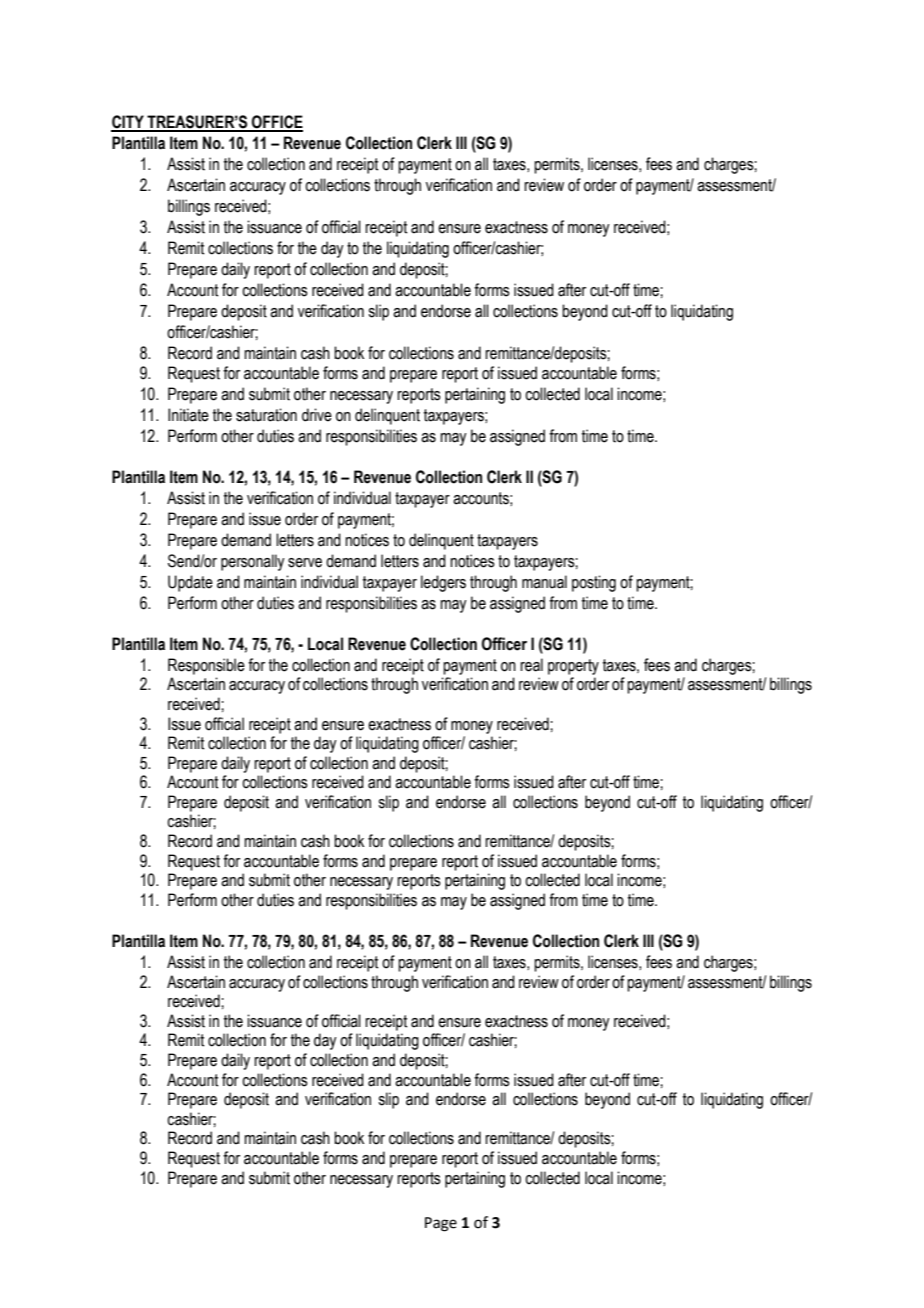 Image resolution: width=924 pixels, height=1308 pixels. I want to click on CITY, so click(128, 123).
